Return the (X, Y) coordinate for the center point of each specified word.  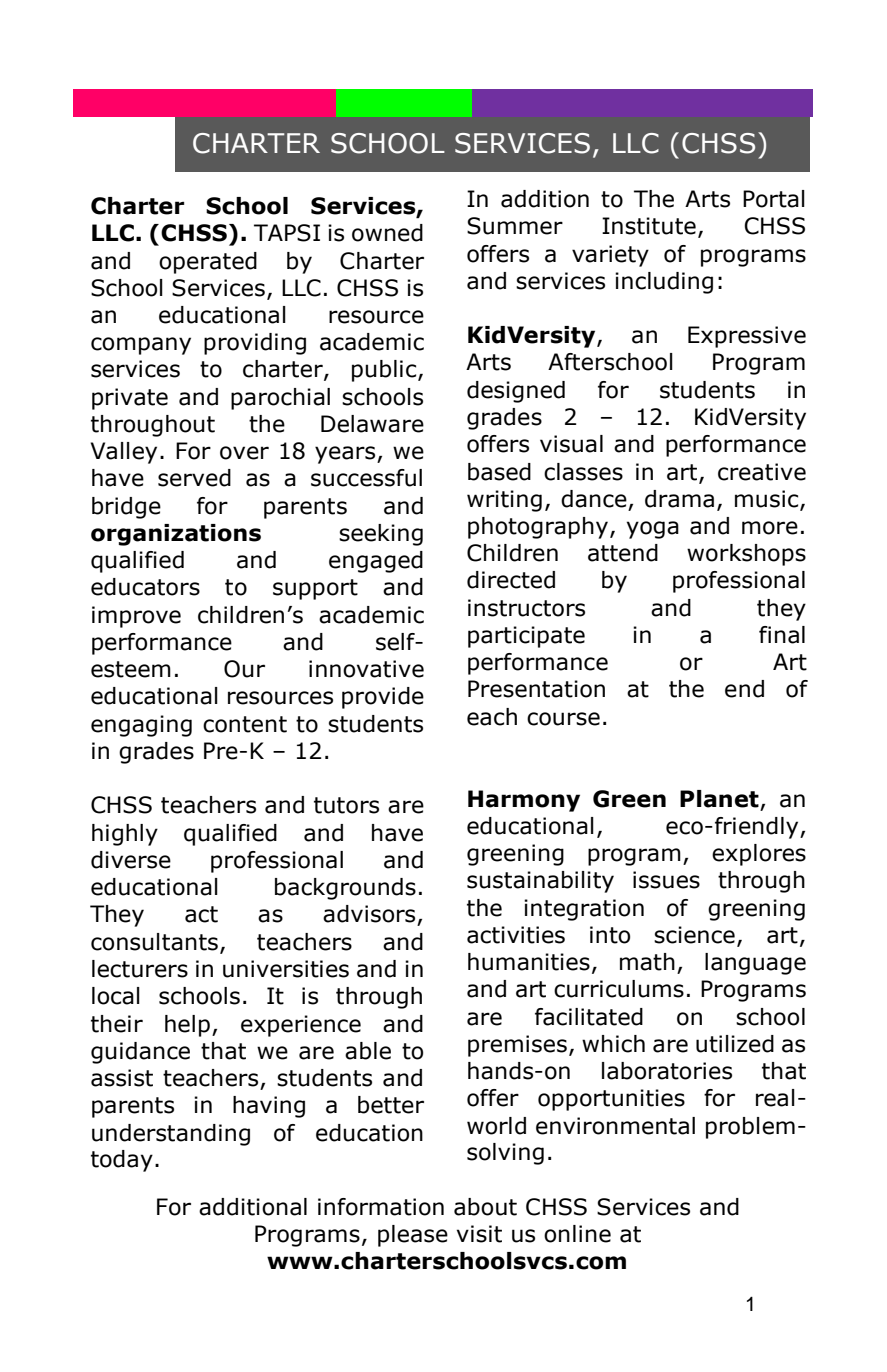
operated (208, 263)
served (194, 478)
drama (679, 499)
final (782, 635)
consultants (154, 942)
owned (387, 233)
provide (383, 698)
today (122, 1161)
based (499, 472)
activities (516, 935)
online (577, 1234)
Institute (649, 226)
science (694, 935)
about (485, 1207)
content (245, 724)
